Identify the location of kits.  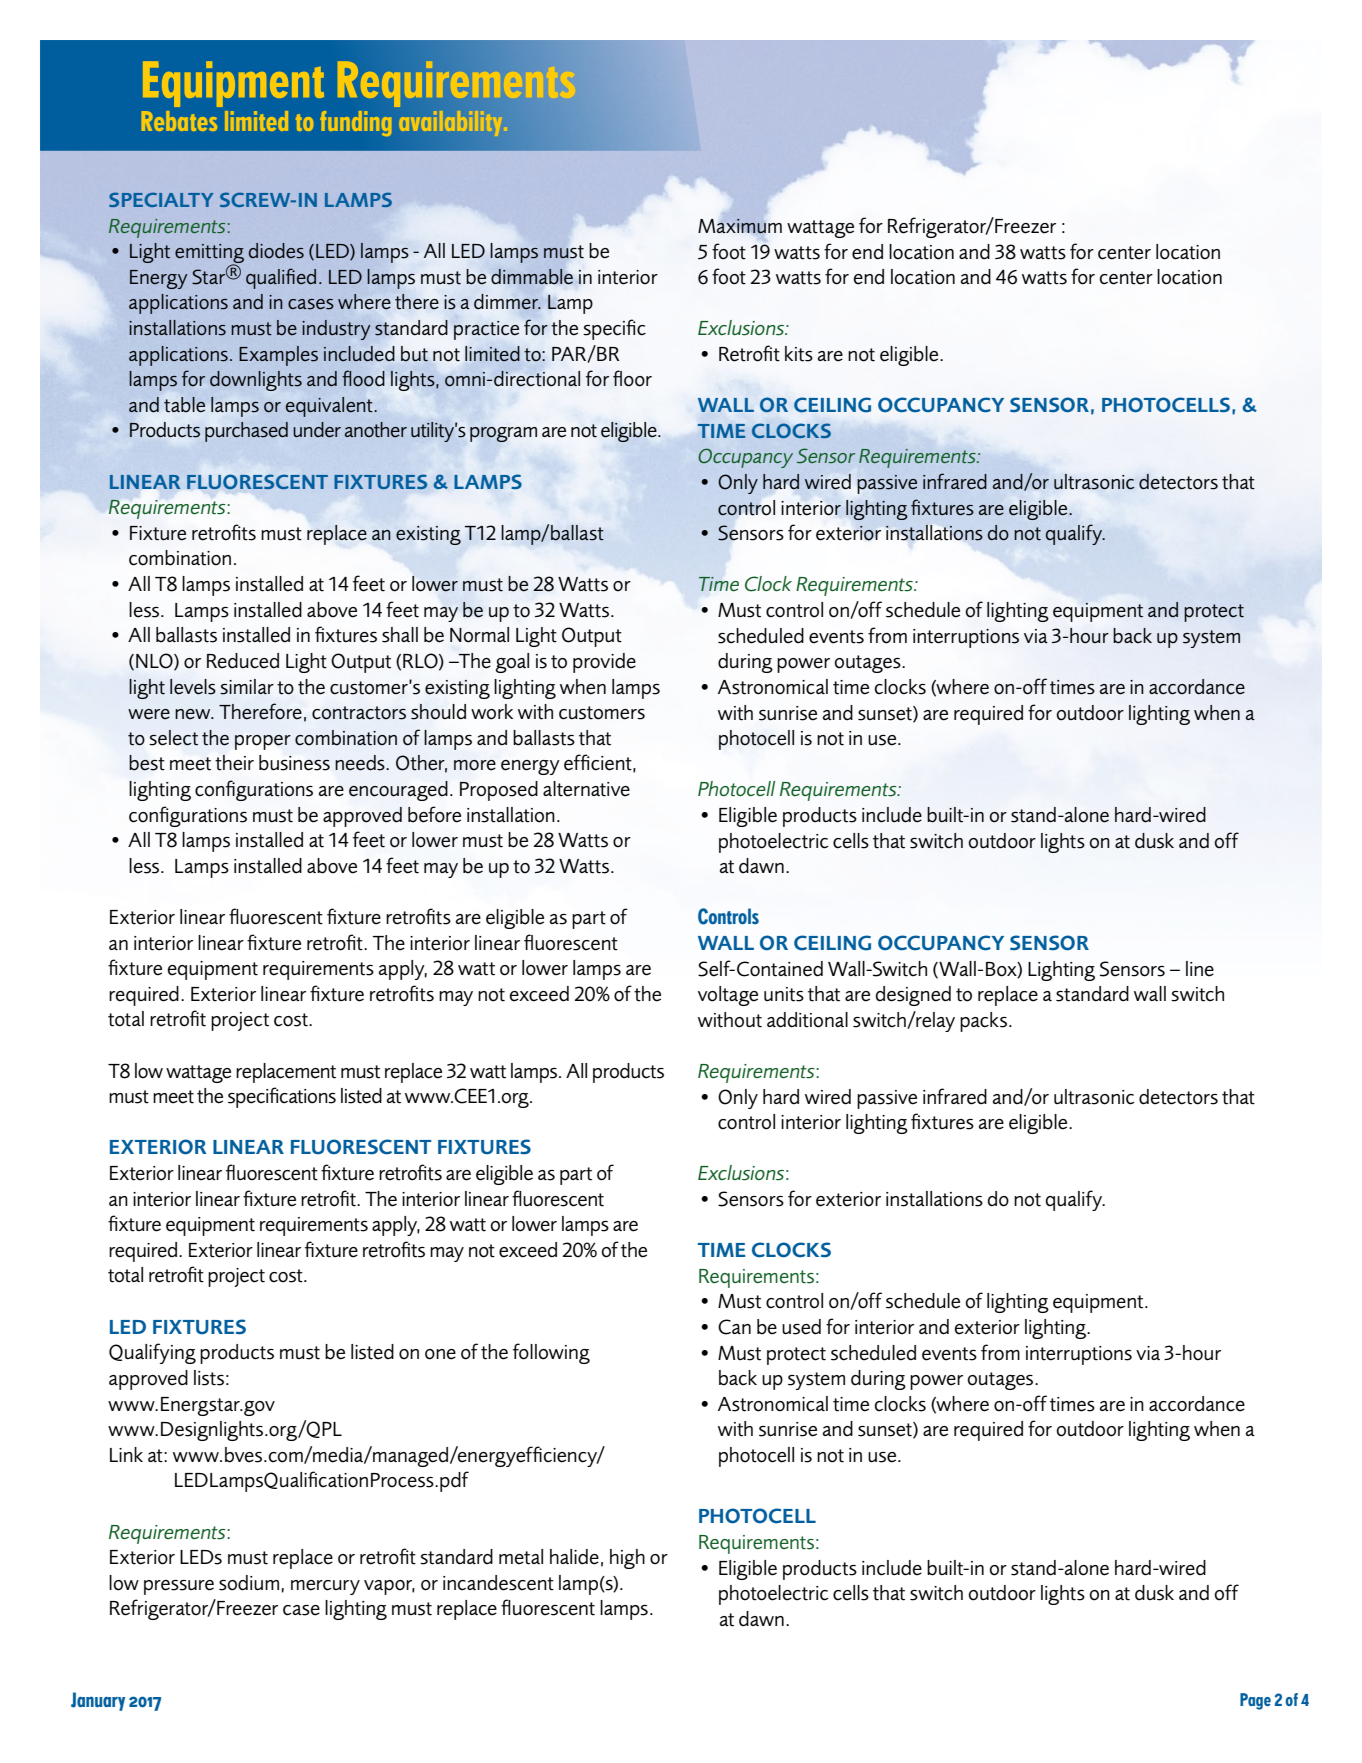
(799, 354).
